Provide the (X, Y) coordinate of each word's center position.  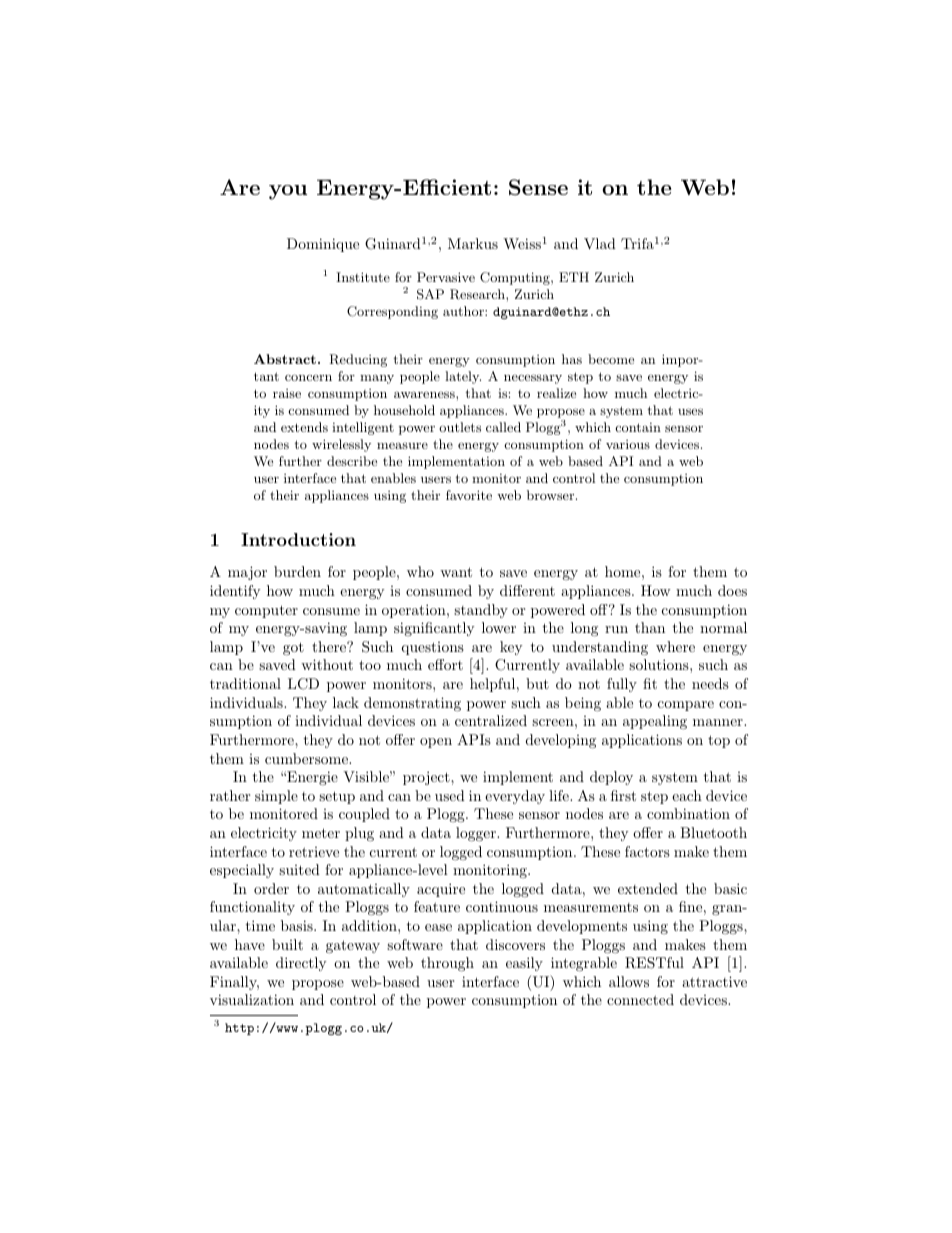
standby (481, 611)
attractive (714, 981)
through (447, 964)
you (288, 192)
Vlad (600, 243)
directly (301, 964)
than (650, 627)
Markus (473, 243)
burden (297, 571)
